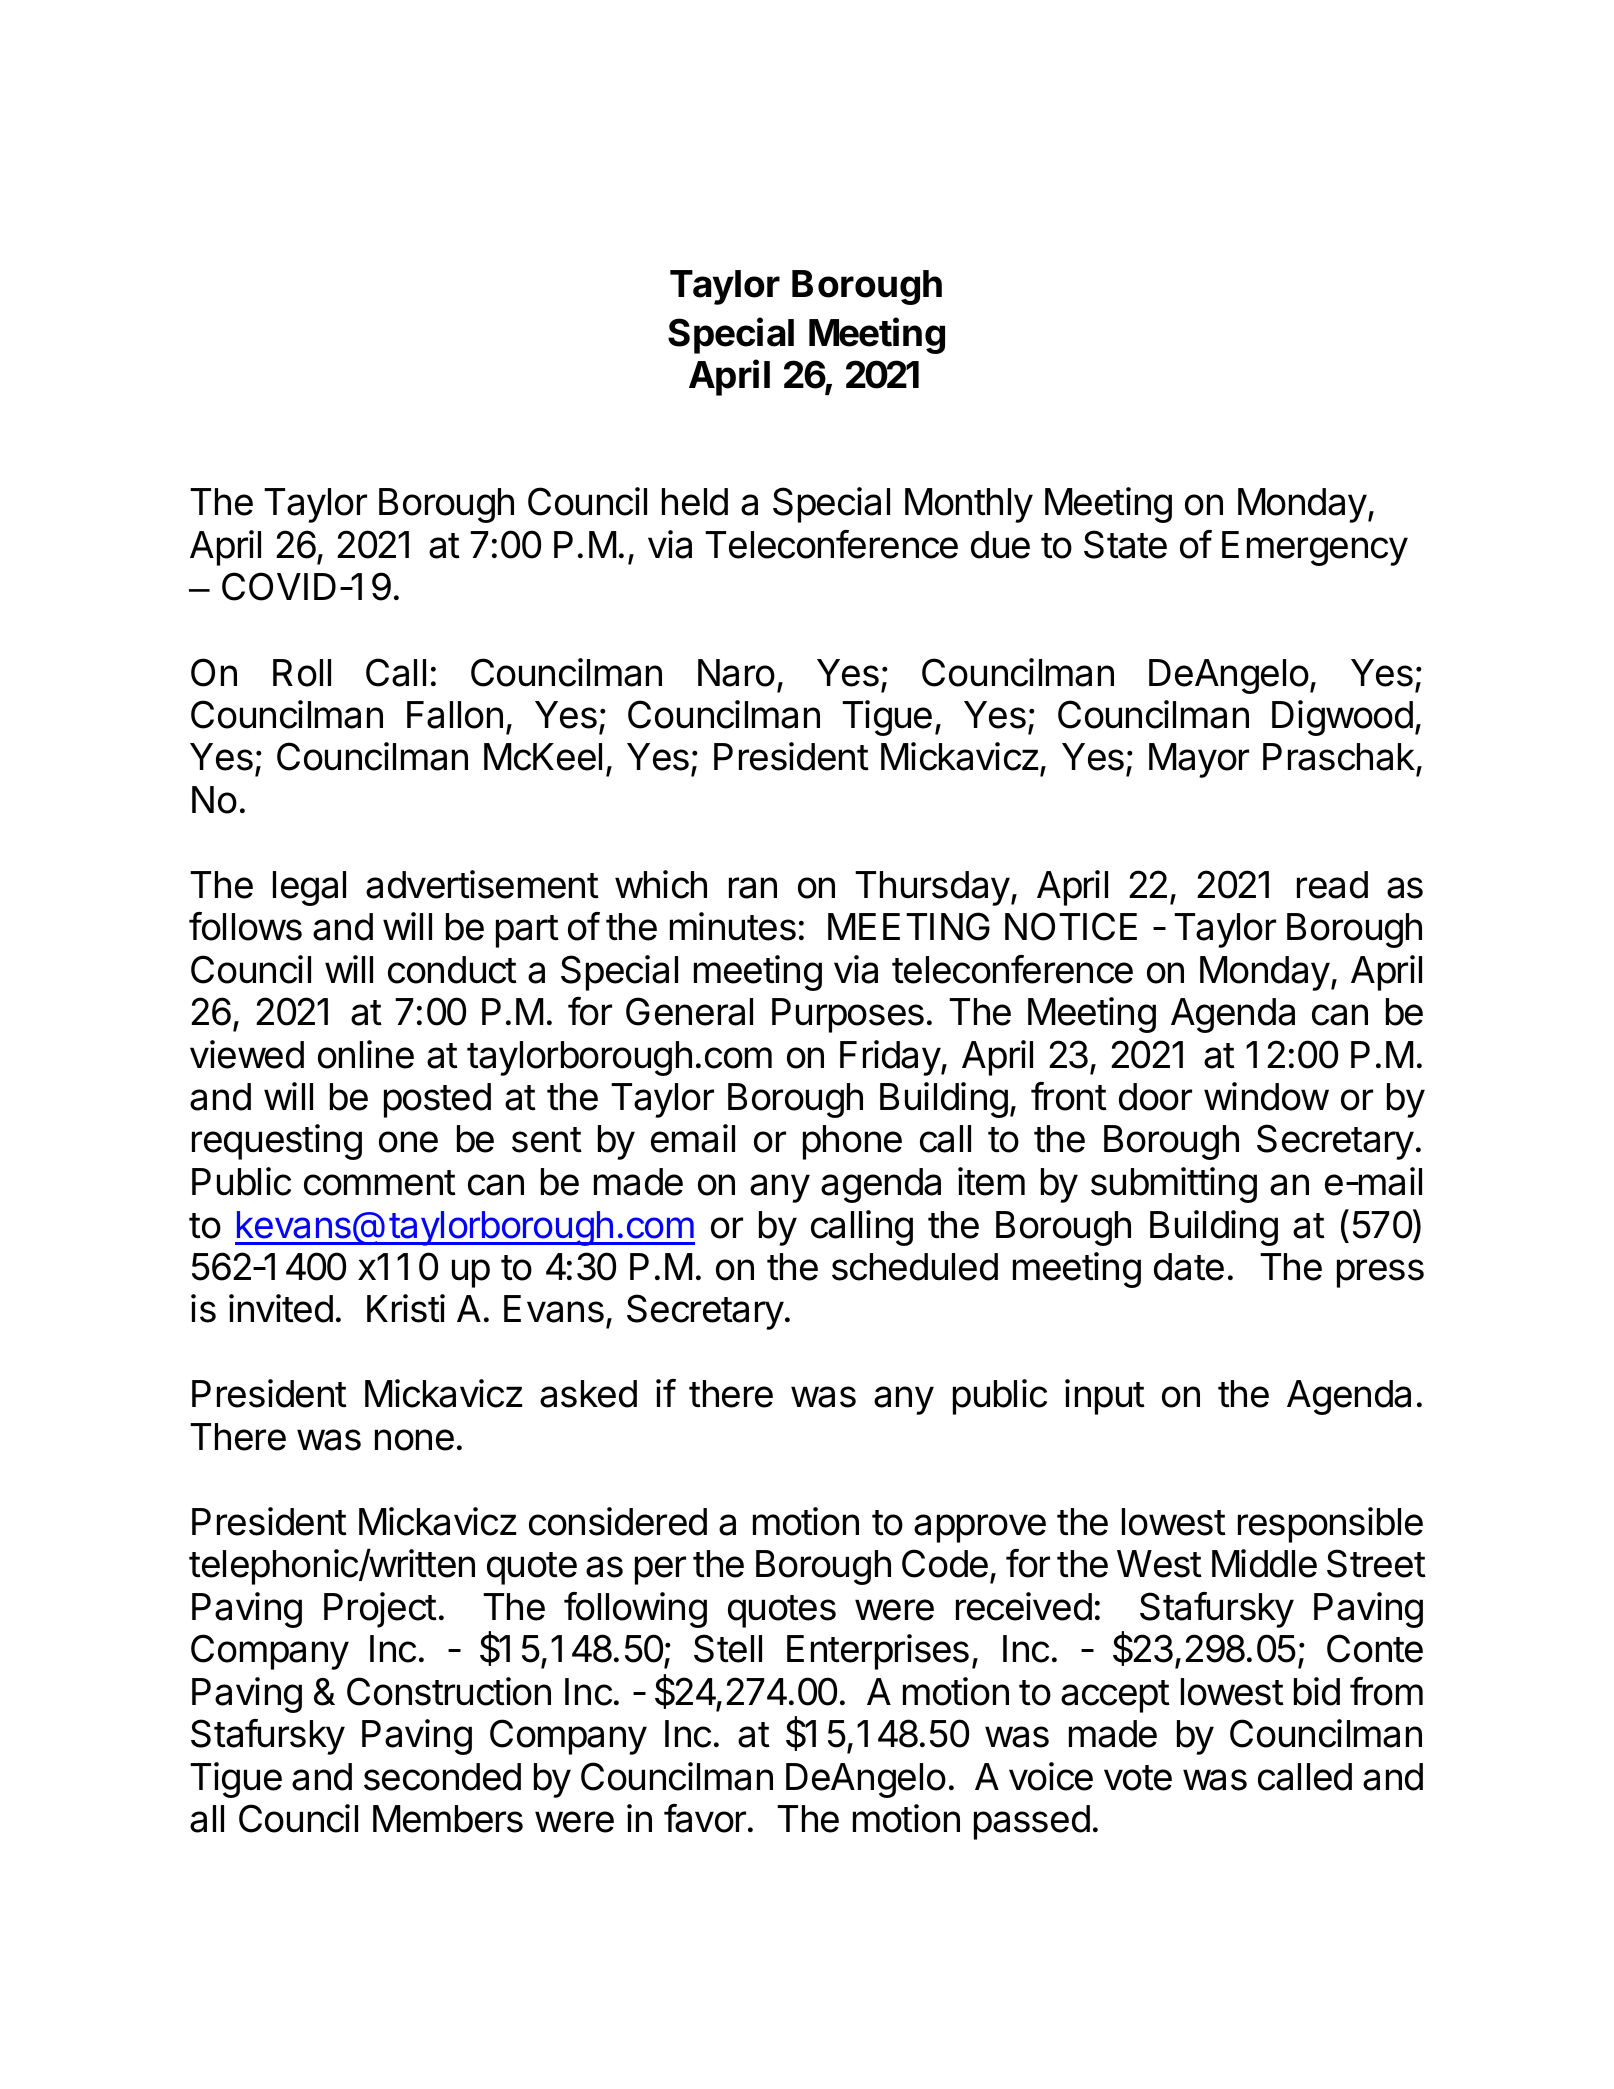  I want to click on Roll, so click(302, 673).
